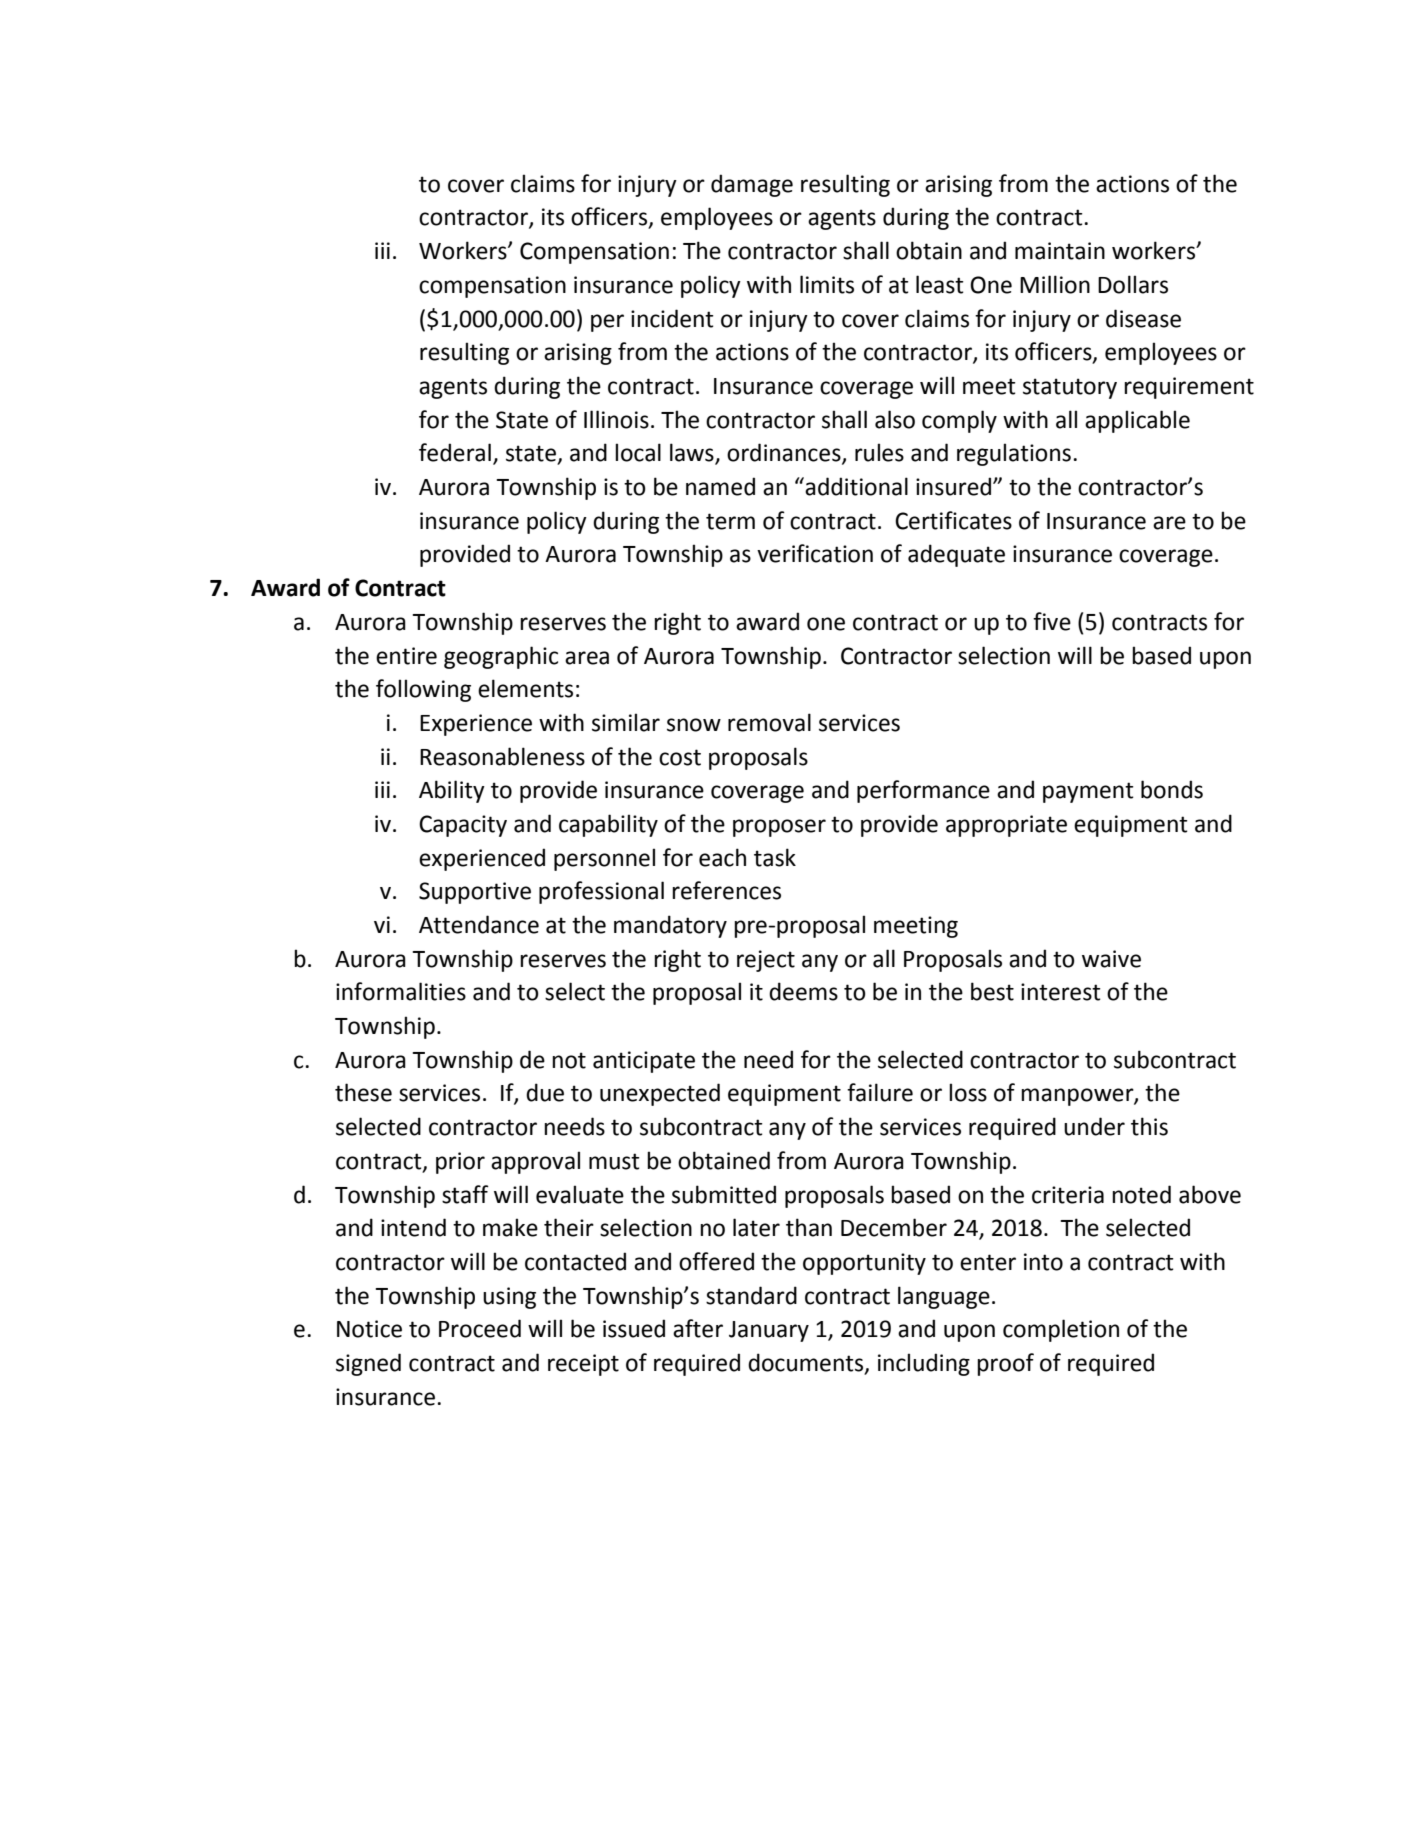 The width and height of the document is (1424, 1842). What do you see at coordinates (502, 756) in the document?
I see `Reasonableness` at bounding box center [502, 756].
